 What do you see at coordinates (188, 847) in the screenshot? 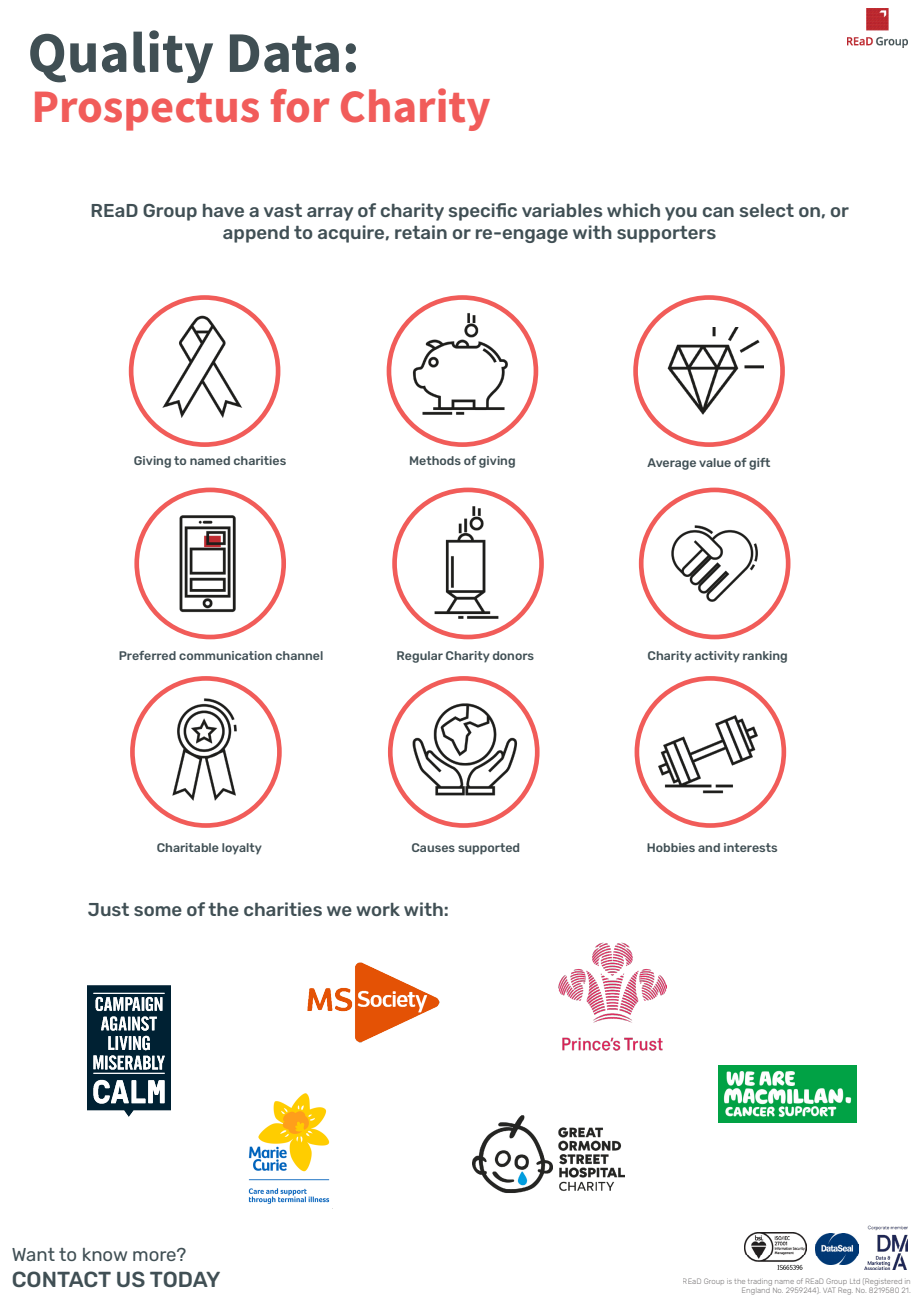
I see `Charitable` at bounding box center [188, 847].
